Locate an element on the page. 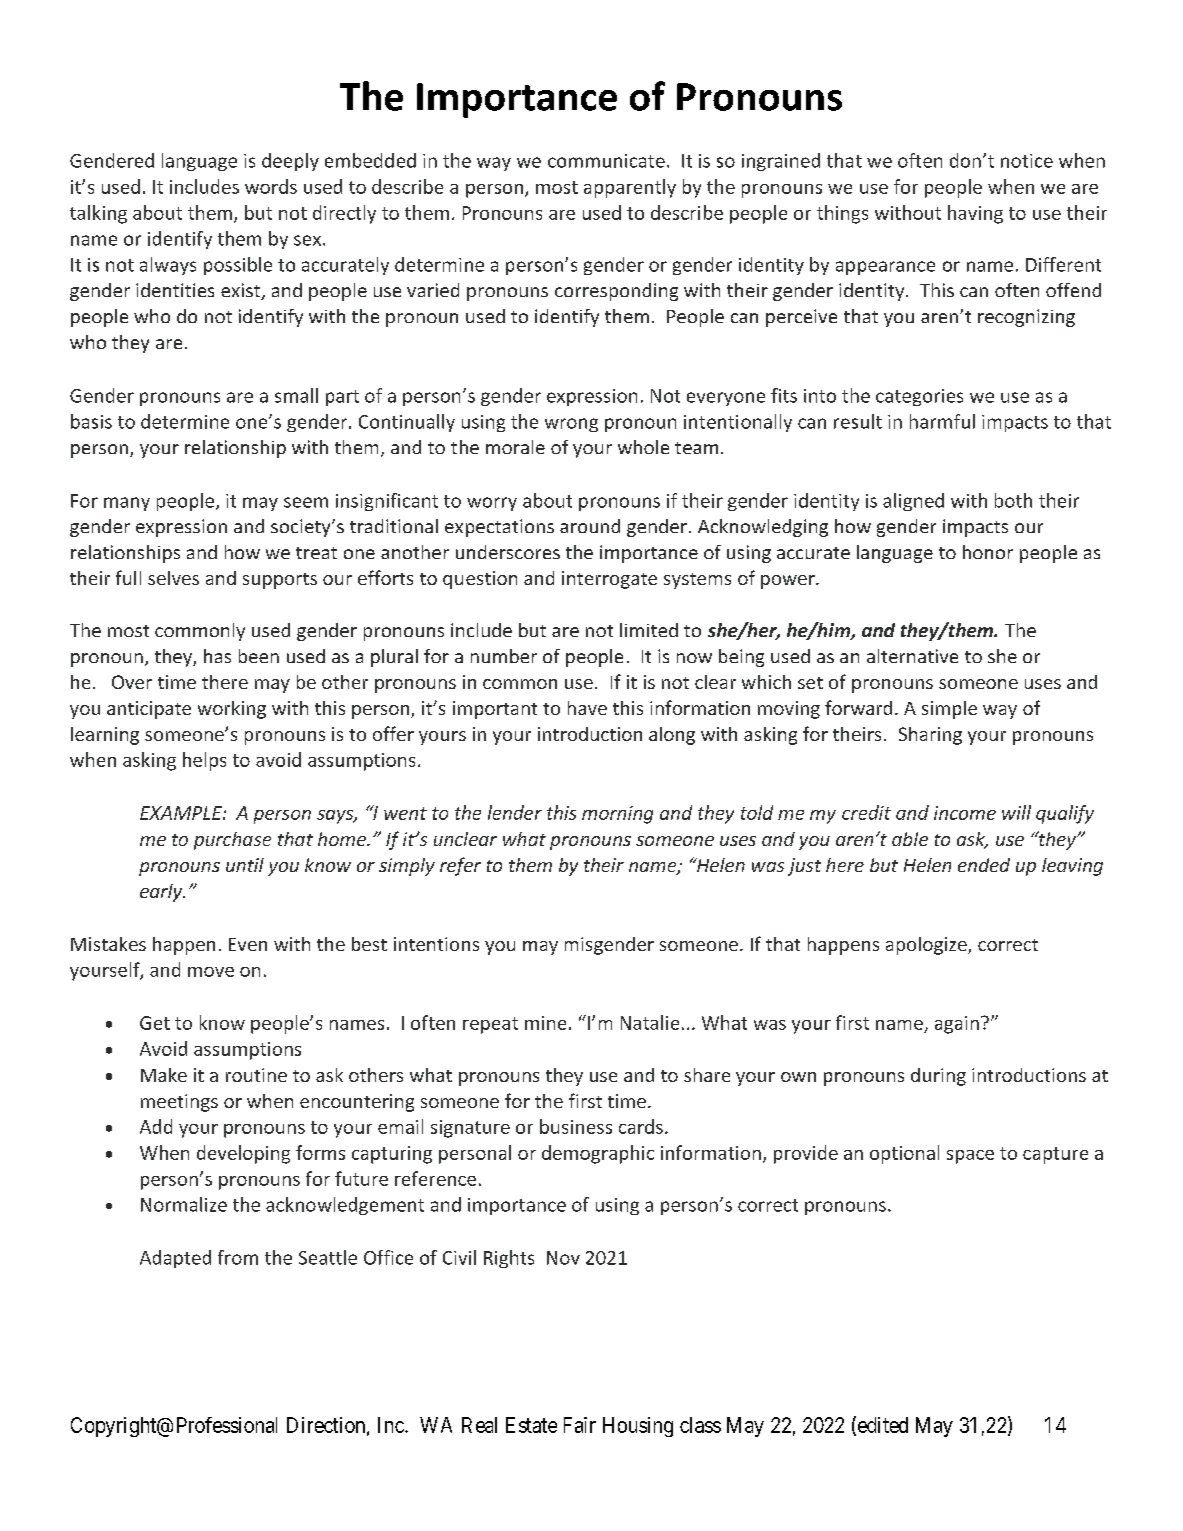  having is located at coordinates (975, 214).
